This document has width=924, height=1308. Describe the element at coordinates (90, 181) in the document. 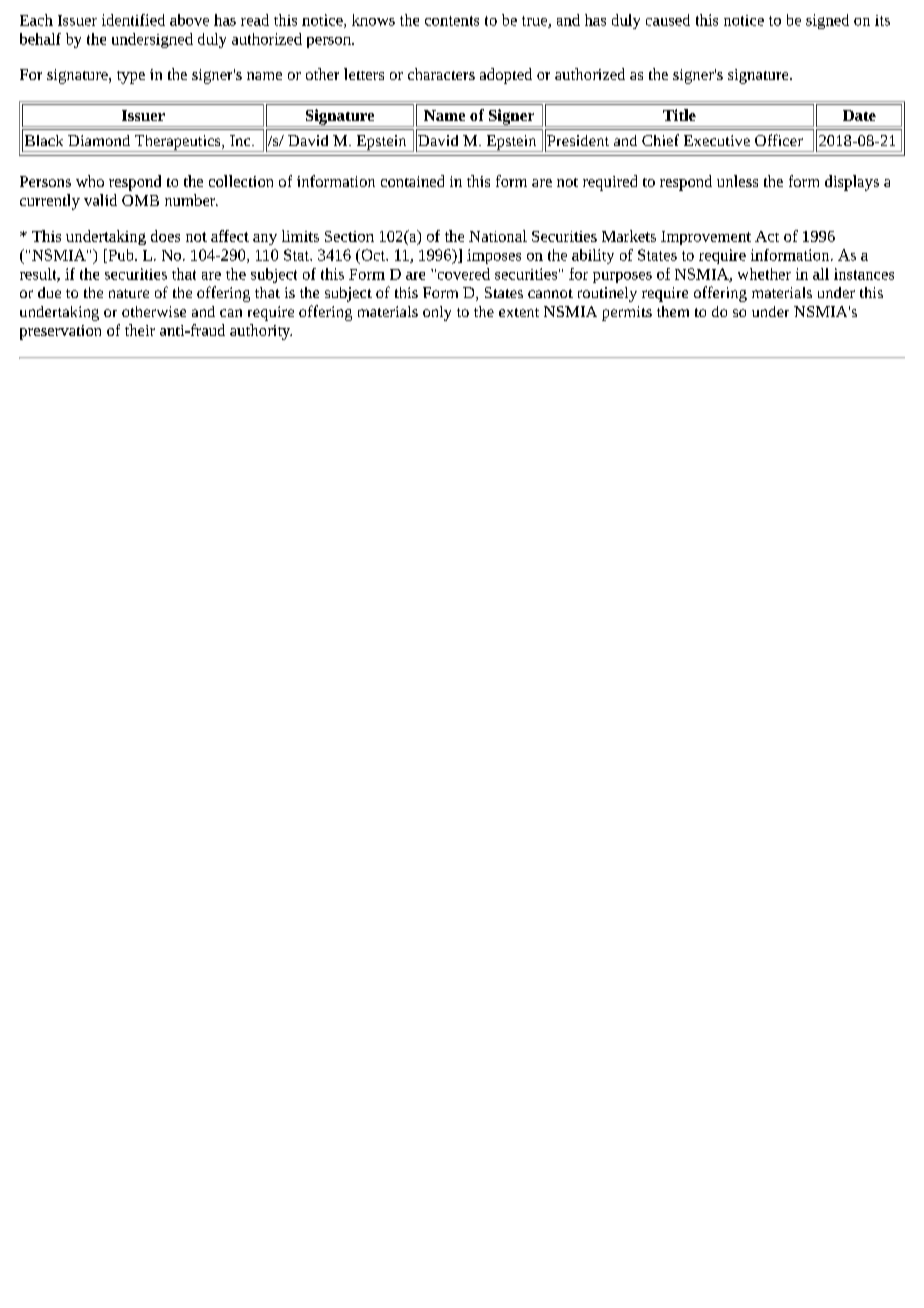

I see `who` at that location.
